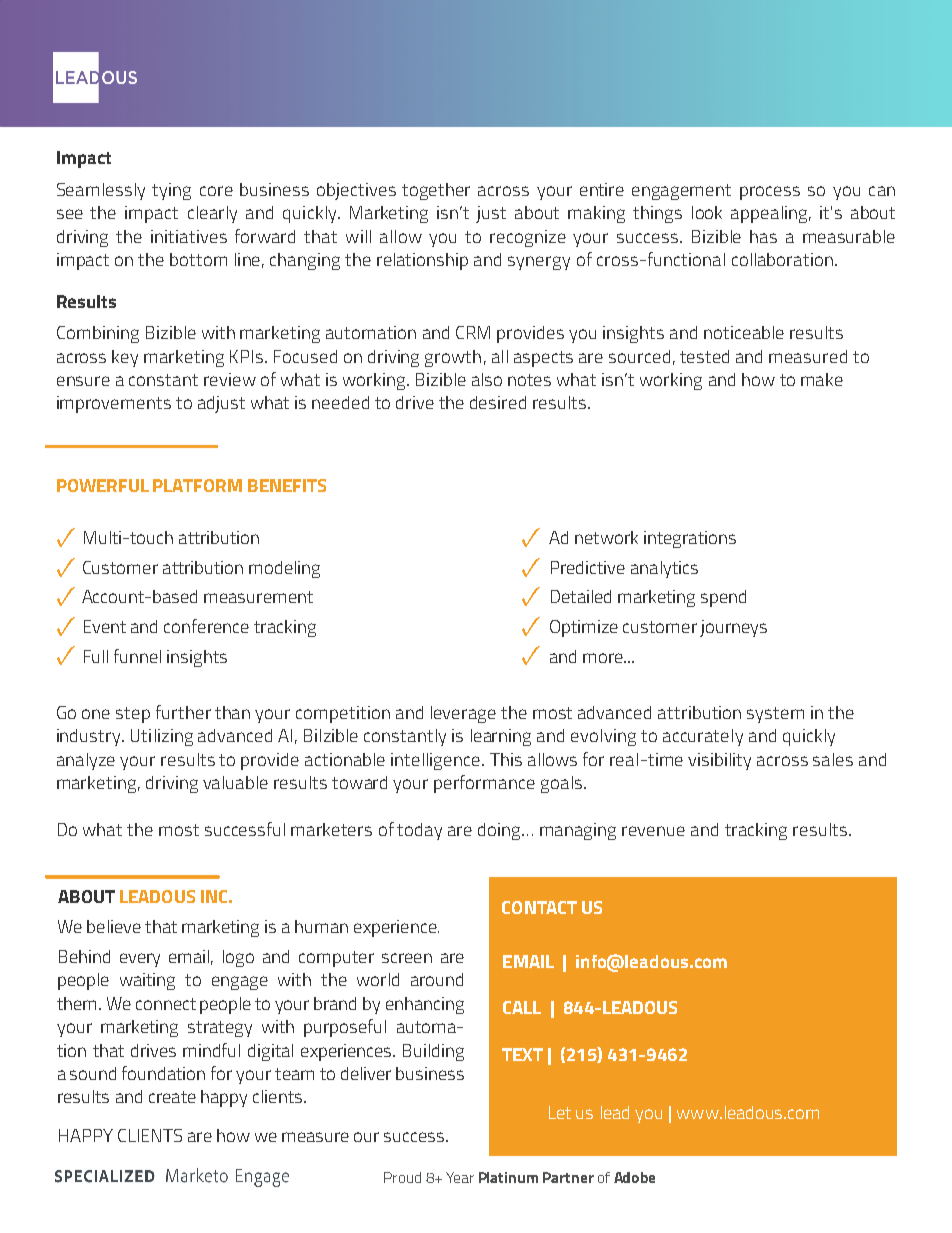 The image size is (952, 1233). Describe the element at coordinates (189, 236) in the screenshot. I see `initiatives` at that location.
